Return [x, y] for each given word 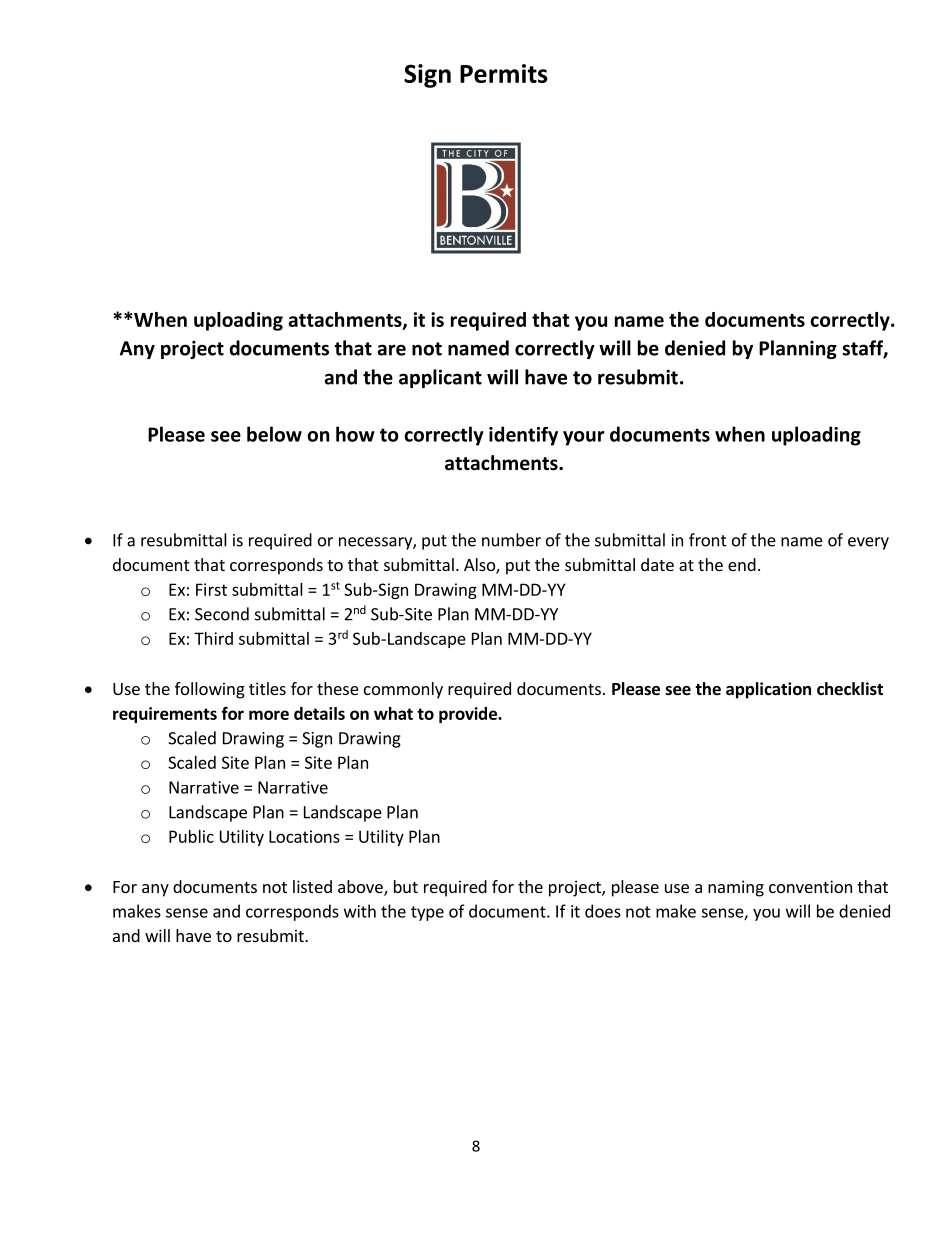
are [391, 350]
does [603, 911]
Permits [504, 73]
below [274, 434]
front [708, 540]
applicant [440, 378]
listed [312, 886]
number [511, 540]
